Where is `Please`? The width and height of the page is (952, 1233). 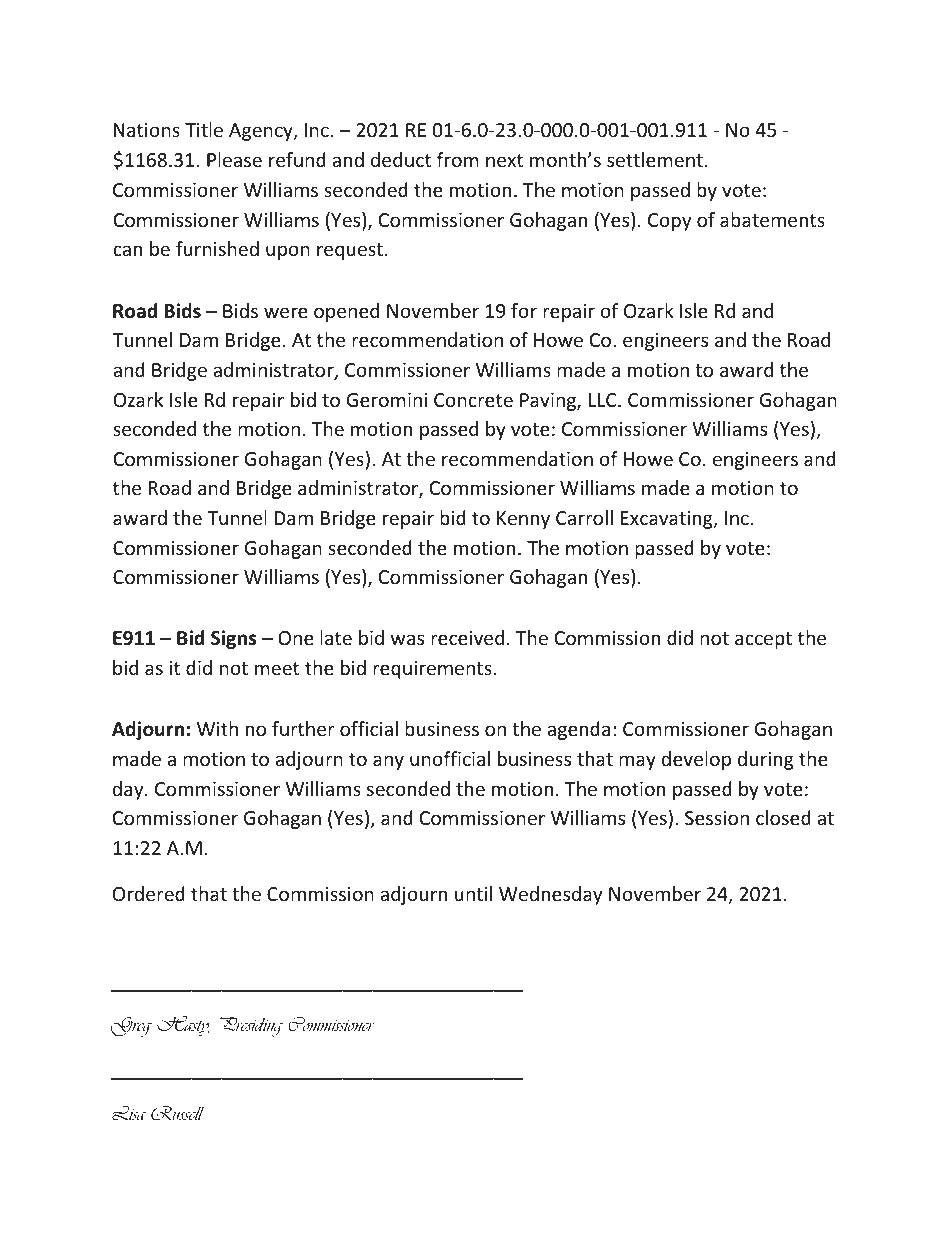
Please is located at coordinates (234, 159).
